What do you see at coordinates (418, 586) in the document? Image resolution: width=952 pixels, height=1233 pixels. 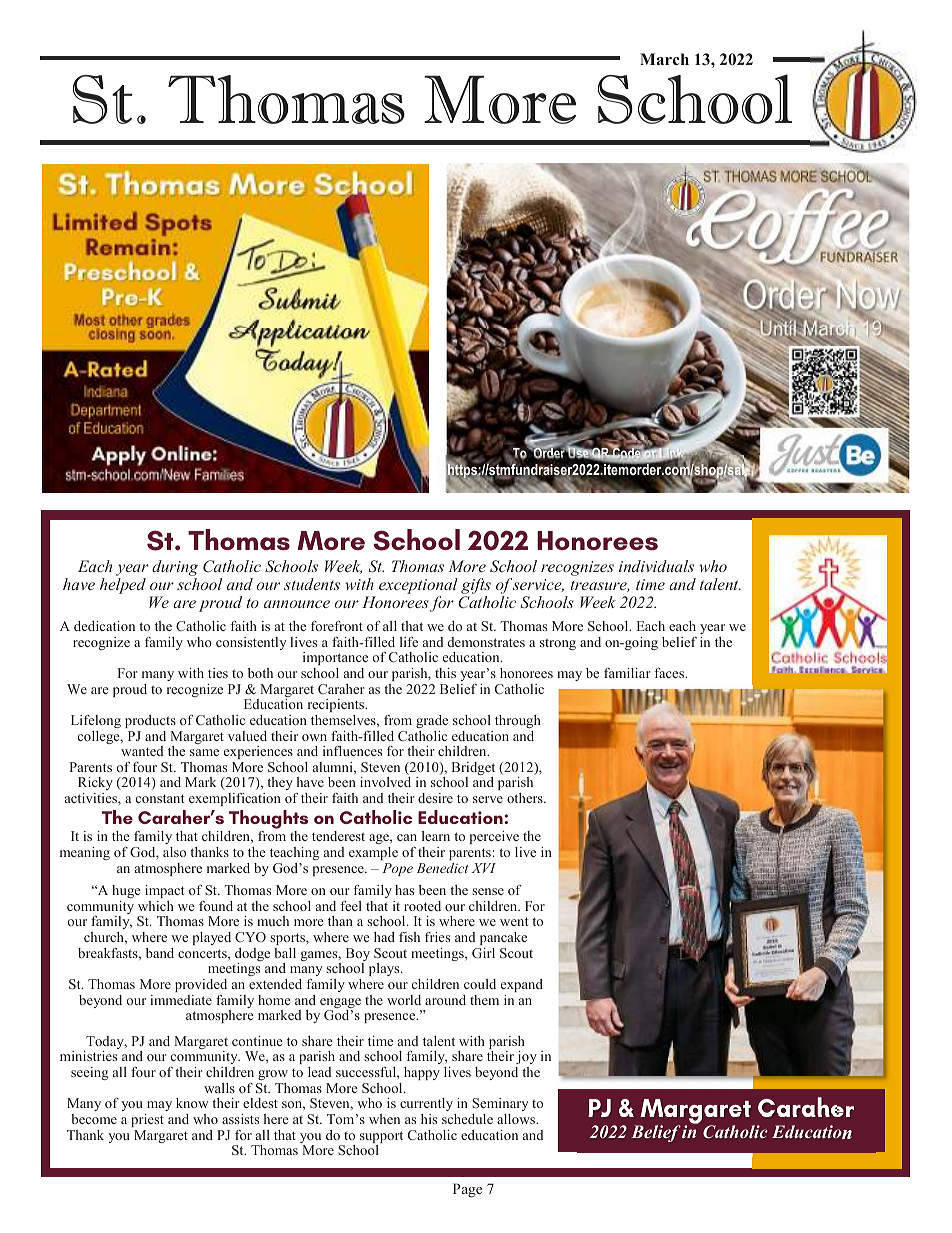 I see `exceptional` at bounding box center [418, 586].
